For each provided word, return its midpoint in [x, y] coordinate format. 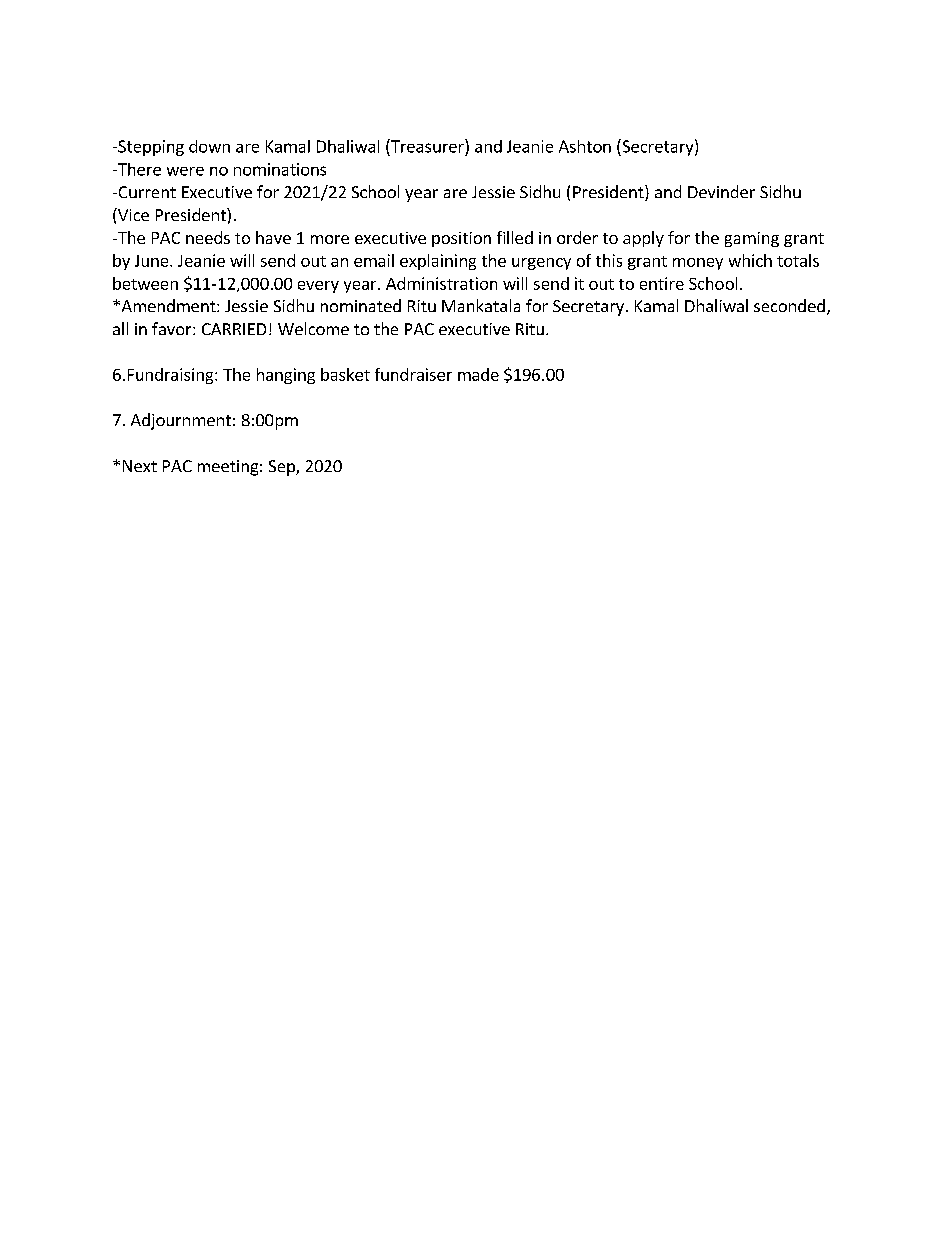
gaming [752, 239]
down [209, 146]
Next [140, 466]
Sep [283, 468]
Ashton [585, 146]
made [478, 374]
